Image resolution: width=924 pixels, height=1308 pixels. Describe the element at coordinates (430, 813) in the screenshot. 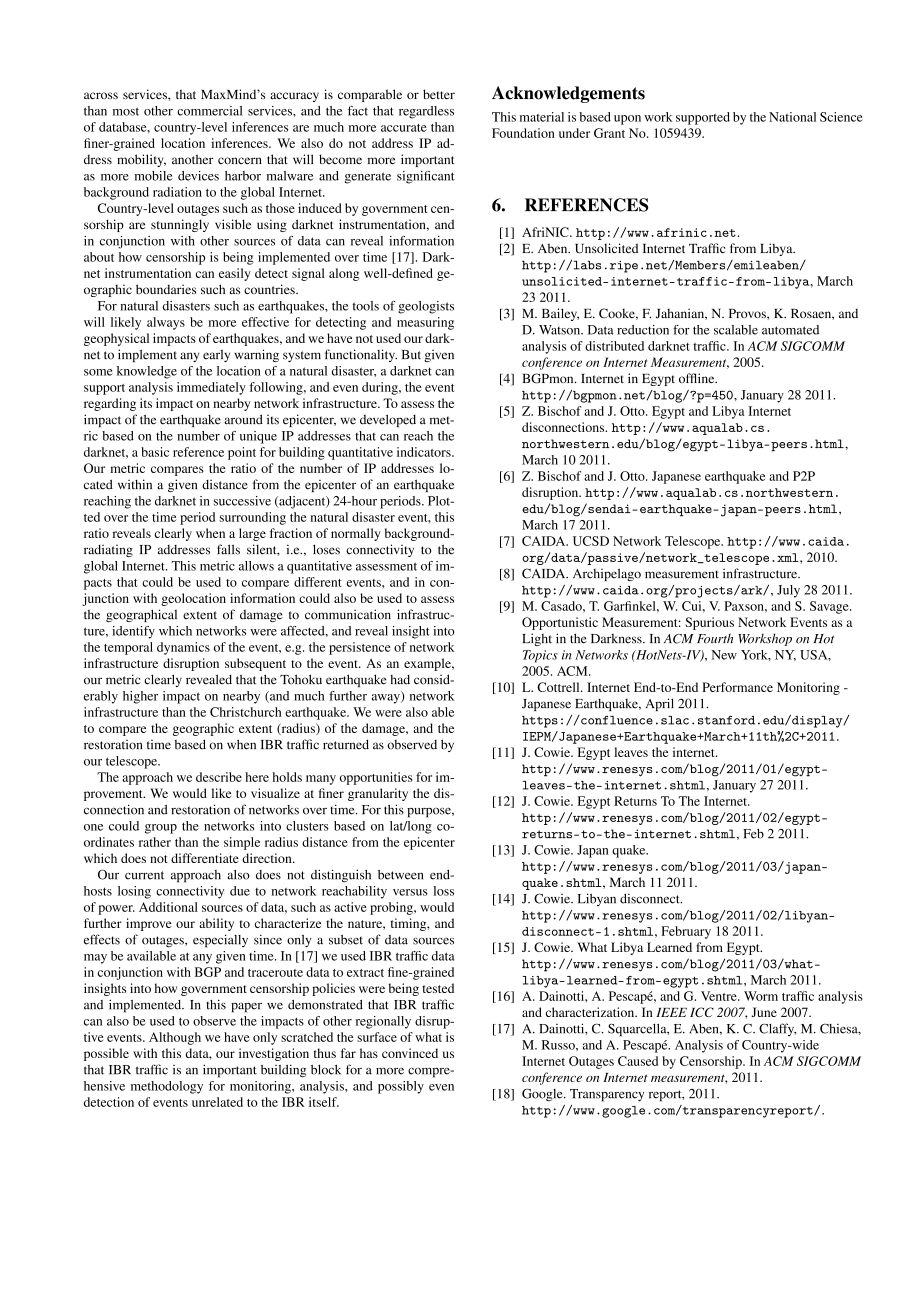

I see `purpose` at that location.
